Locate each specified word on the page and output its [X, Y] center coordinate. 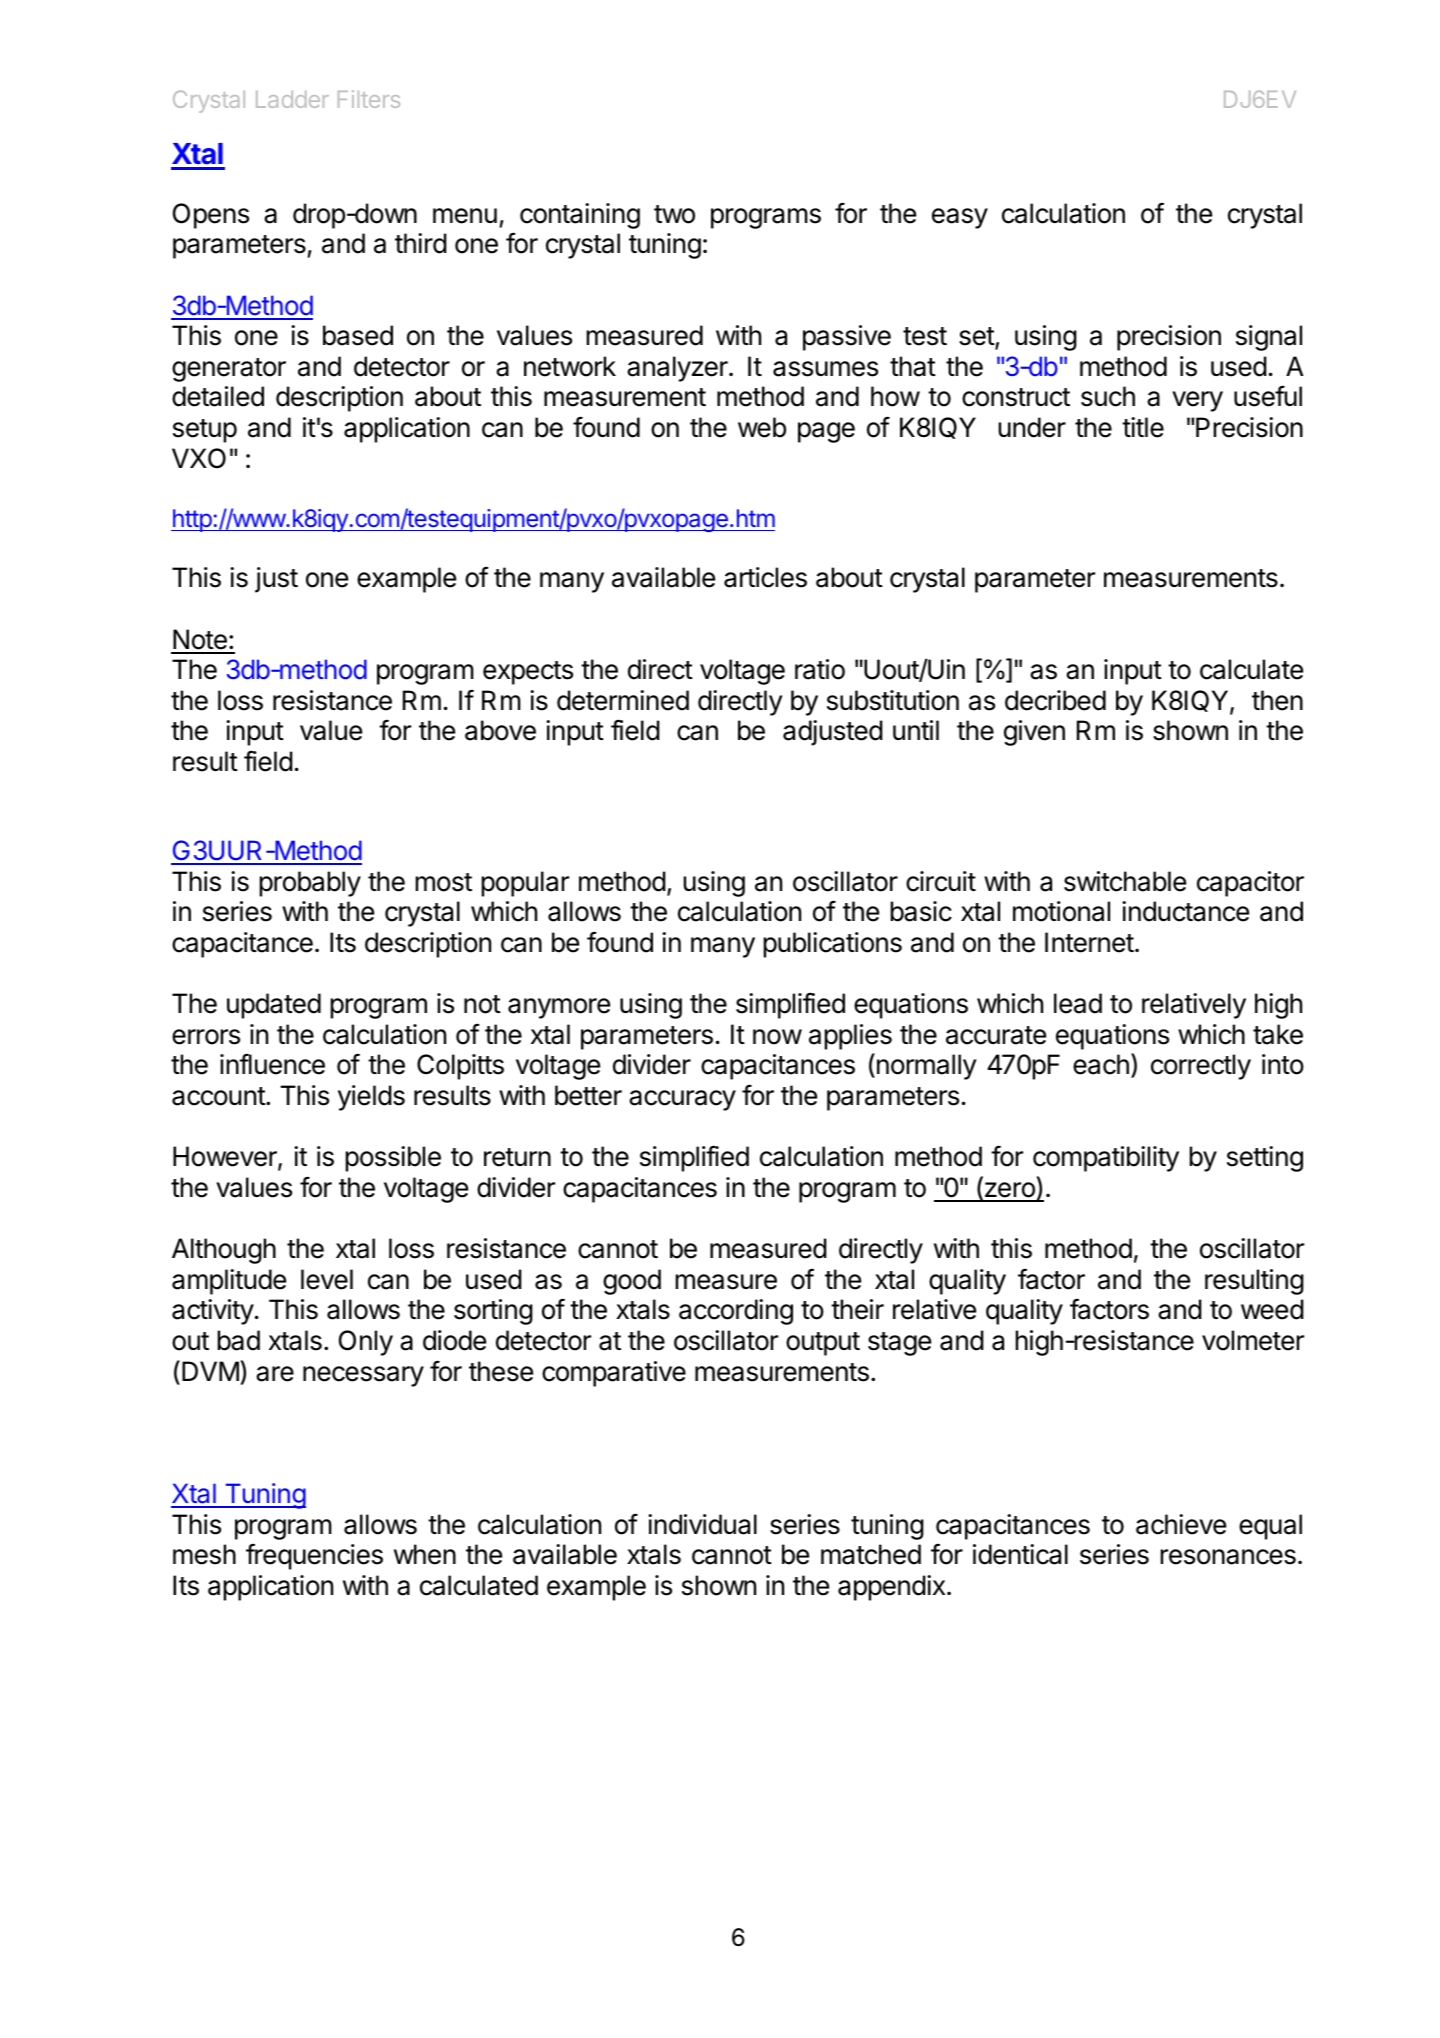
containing [580, 216]
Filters [369, 99]
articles [765, 577]
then [1277, 700]
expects [528, 673]
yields [371, 1098]
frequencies [314, 1557]
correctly [1201, 1067]
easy [960, 218]
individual [702, 1524]
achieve [1181, 1524]
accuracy [682, 1100]
